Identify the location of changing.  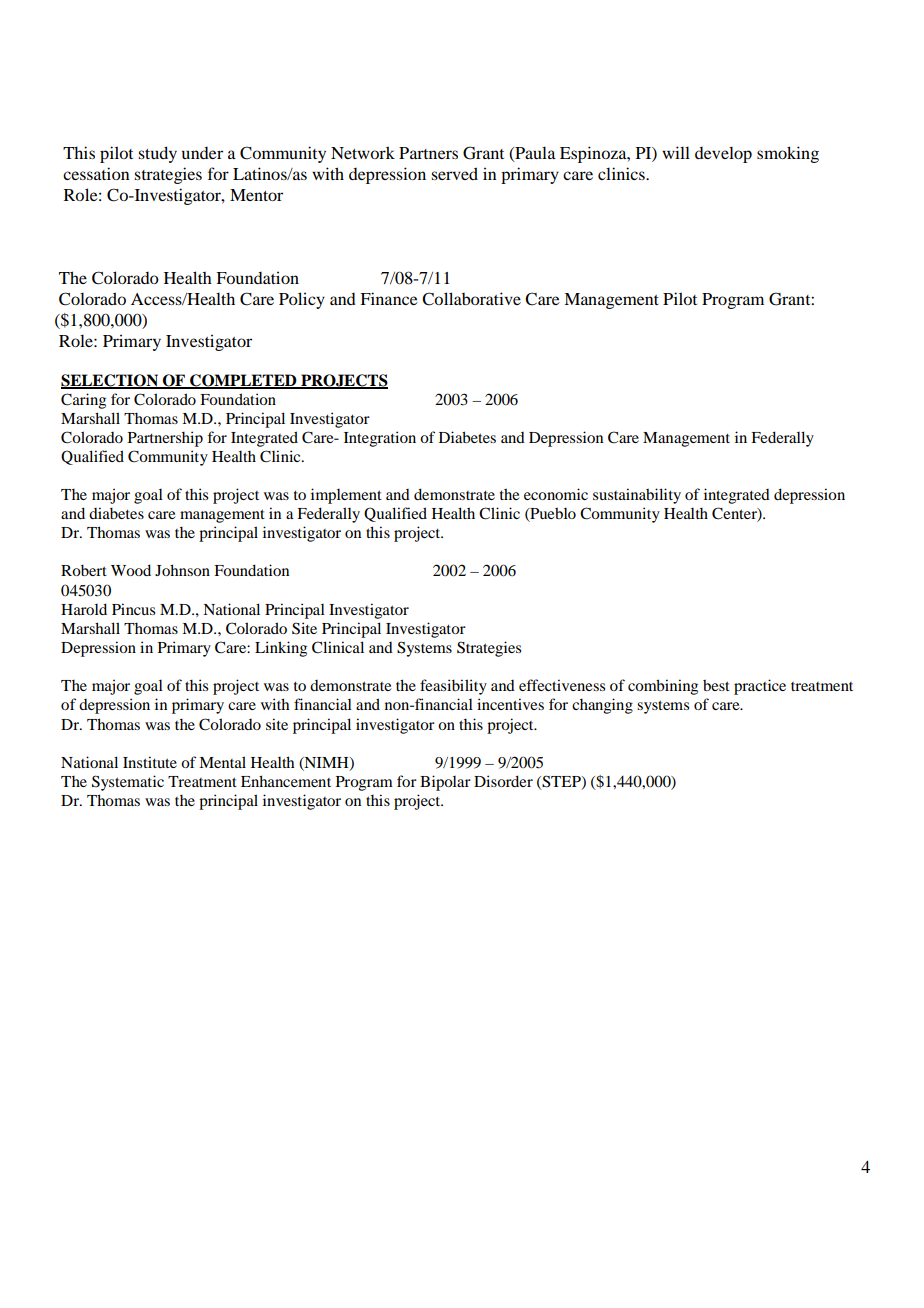
(602, 706).
